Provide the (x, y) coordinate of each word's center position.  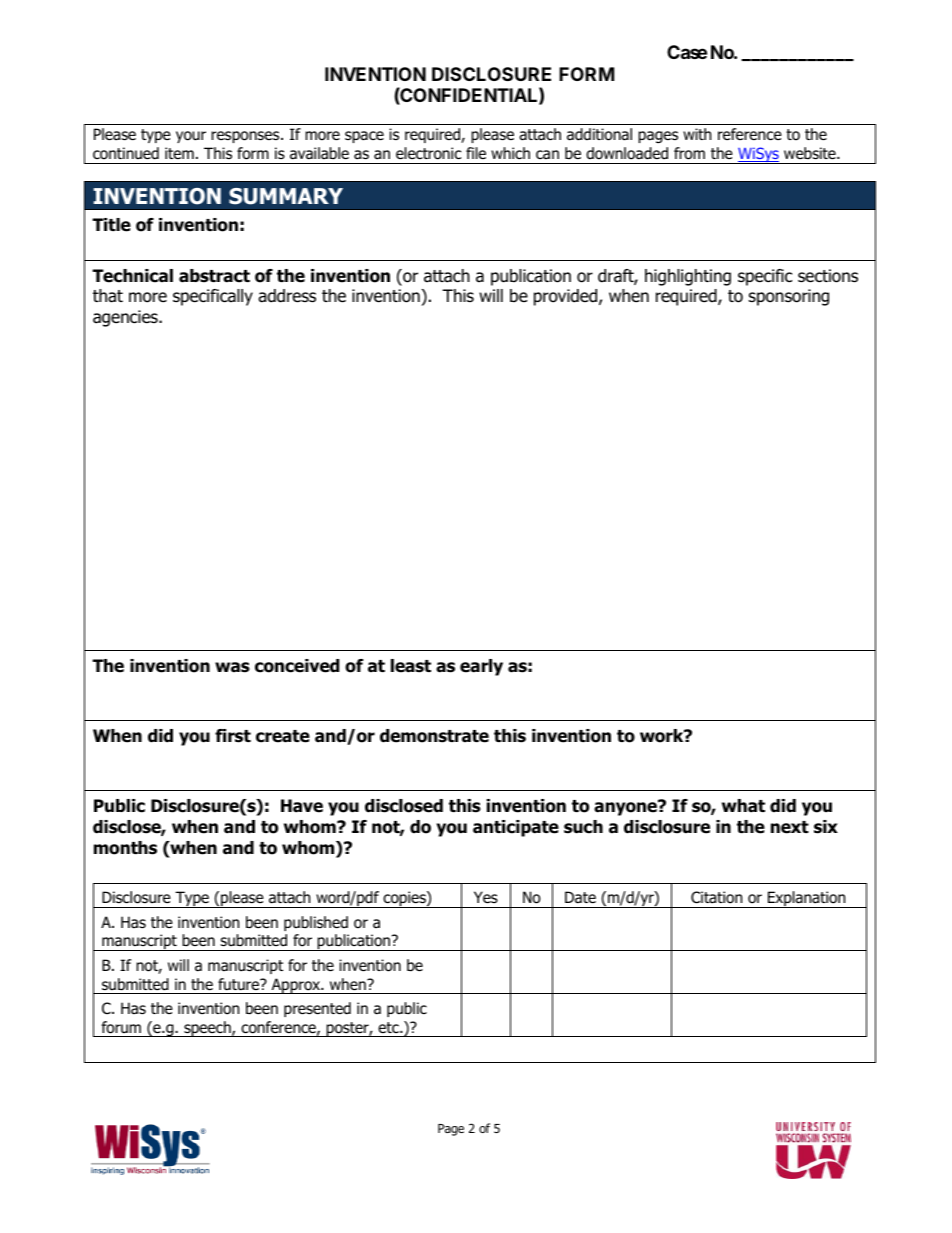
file (476, 153)
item (179, 153)
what (743, 806)
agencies (126, 318)
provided (567, 297)
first (233, 736)
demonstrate (434, 736)
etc (389, 1027)
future (240, 984)
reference (750, 134)
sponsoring (789, 297)
